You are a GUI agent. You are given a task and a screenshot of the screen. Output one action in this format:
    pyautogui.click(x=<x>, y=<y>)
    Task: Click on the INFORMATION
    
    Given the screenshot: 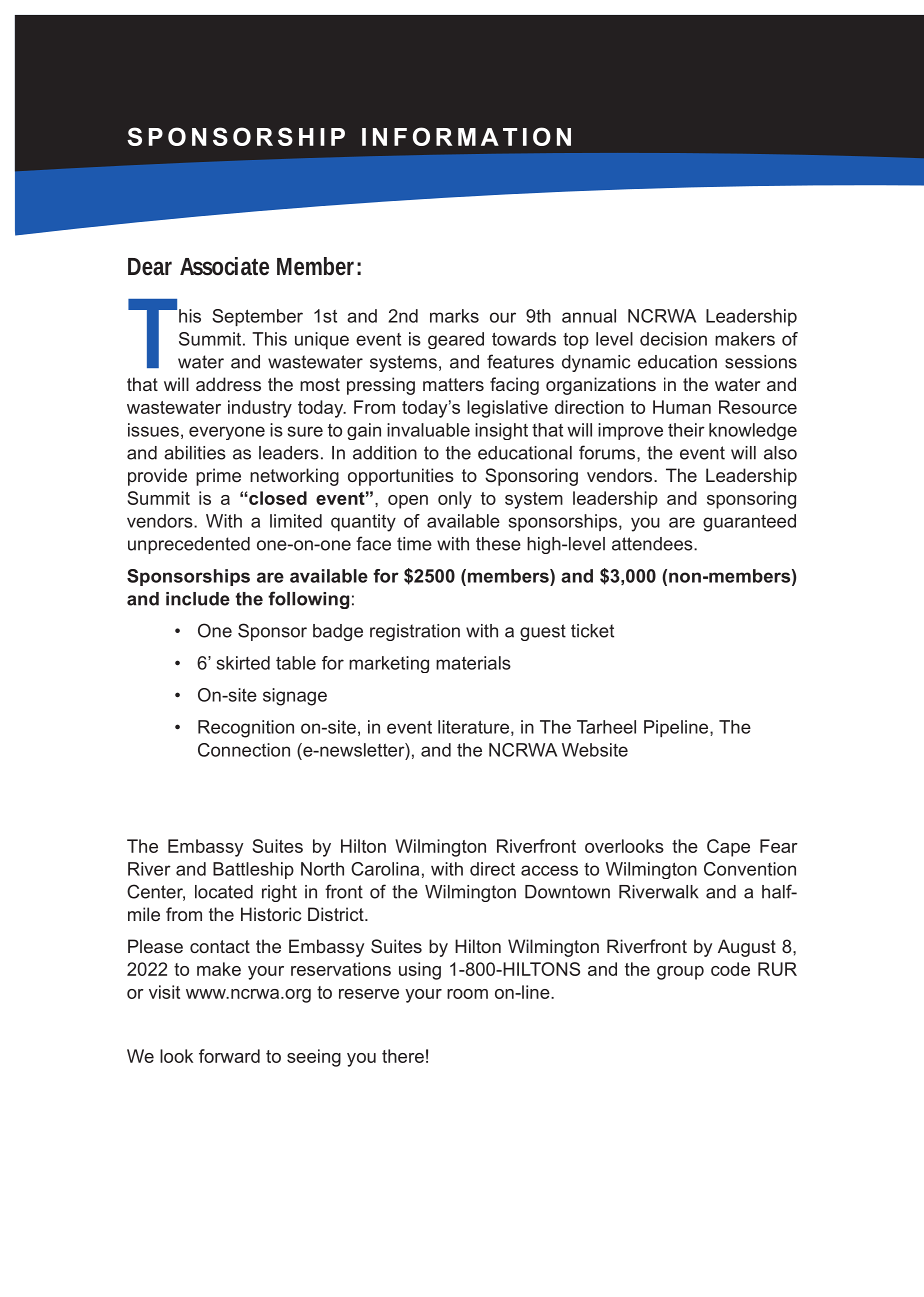 What is the action you would take?
    pyautogui.click(x=466, y=136)
